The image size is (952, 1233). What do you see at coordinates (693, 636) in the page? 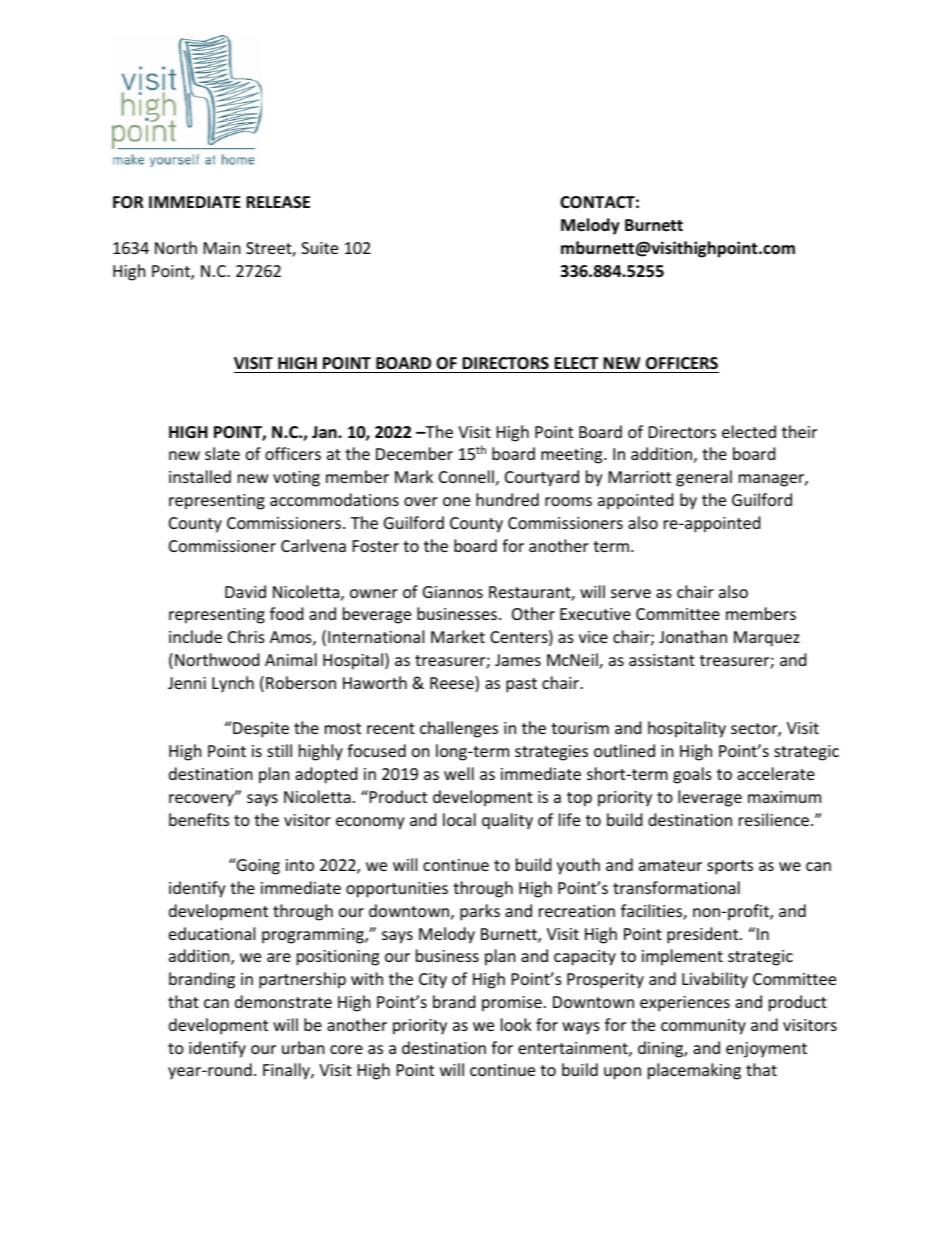
I see `Jonathan` at bounding box center [693, 636].
